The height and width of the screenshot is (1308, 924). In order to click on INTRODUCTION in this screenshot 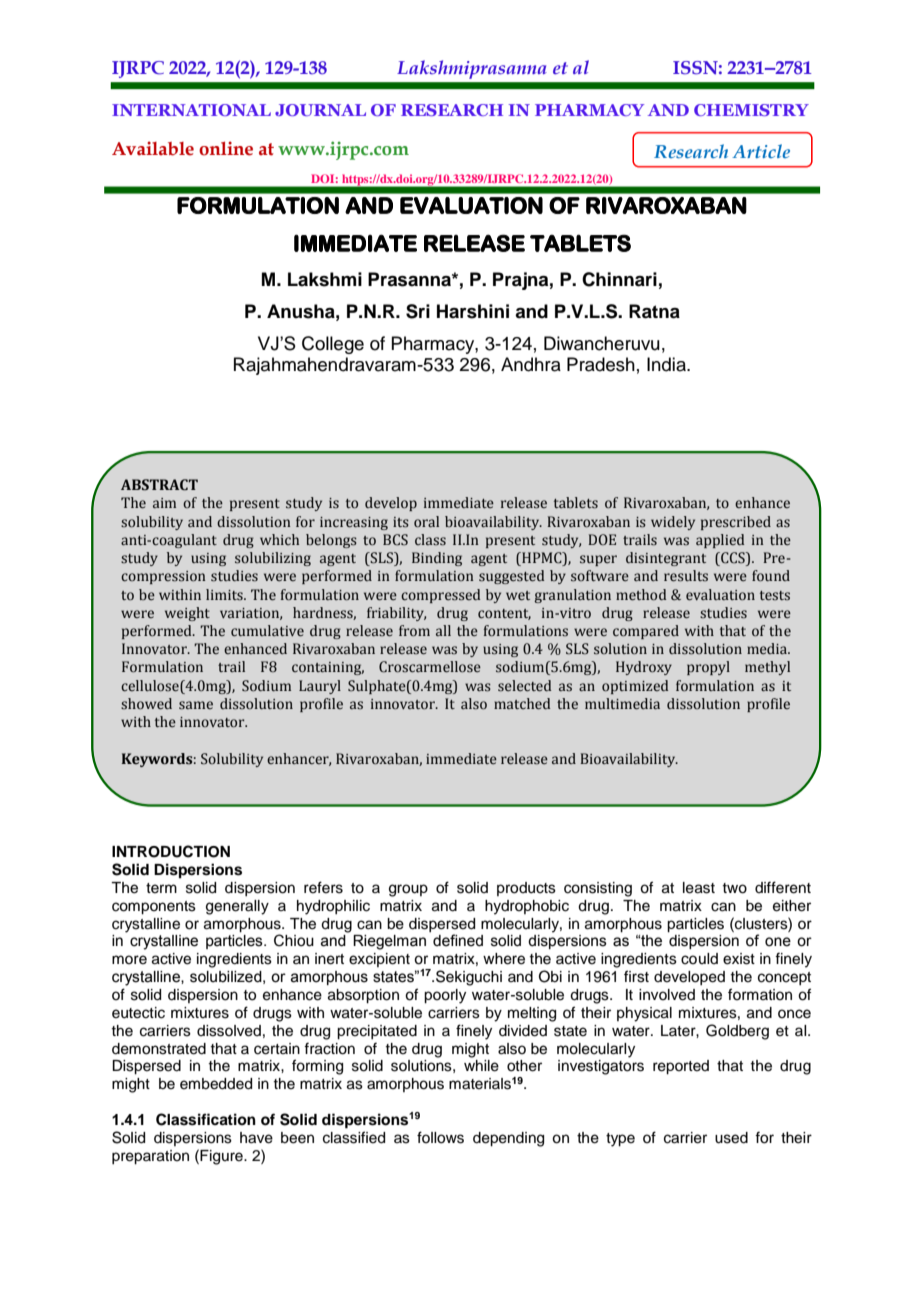, I will do `click(171, 851)`.
